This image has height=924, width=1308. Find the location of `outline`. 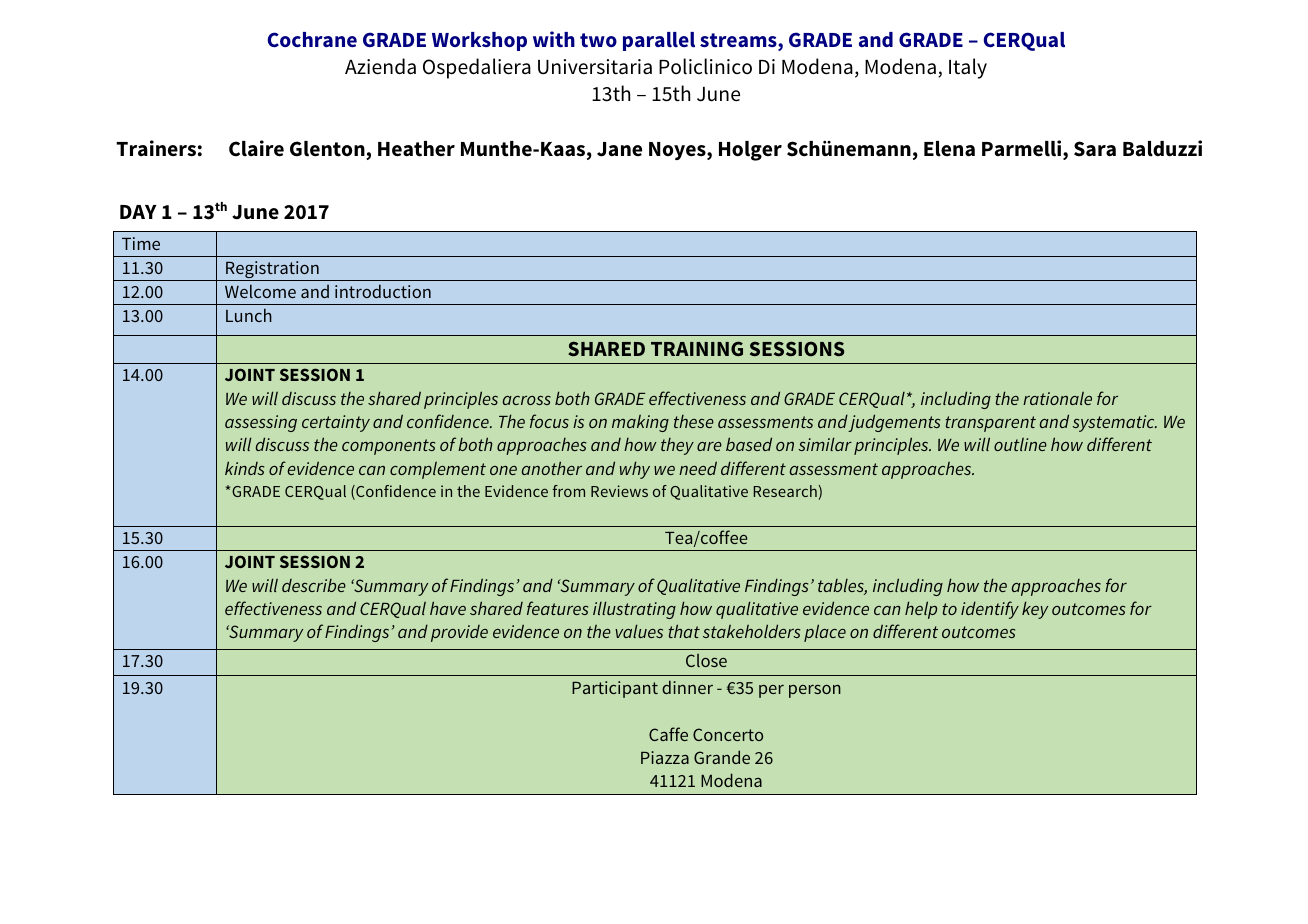

outline is located at coordinates (1020, 444).
